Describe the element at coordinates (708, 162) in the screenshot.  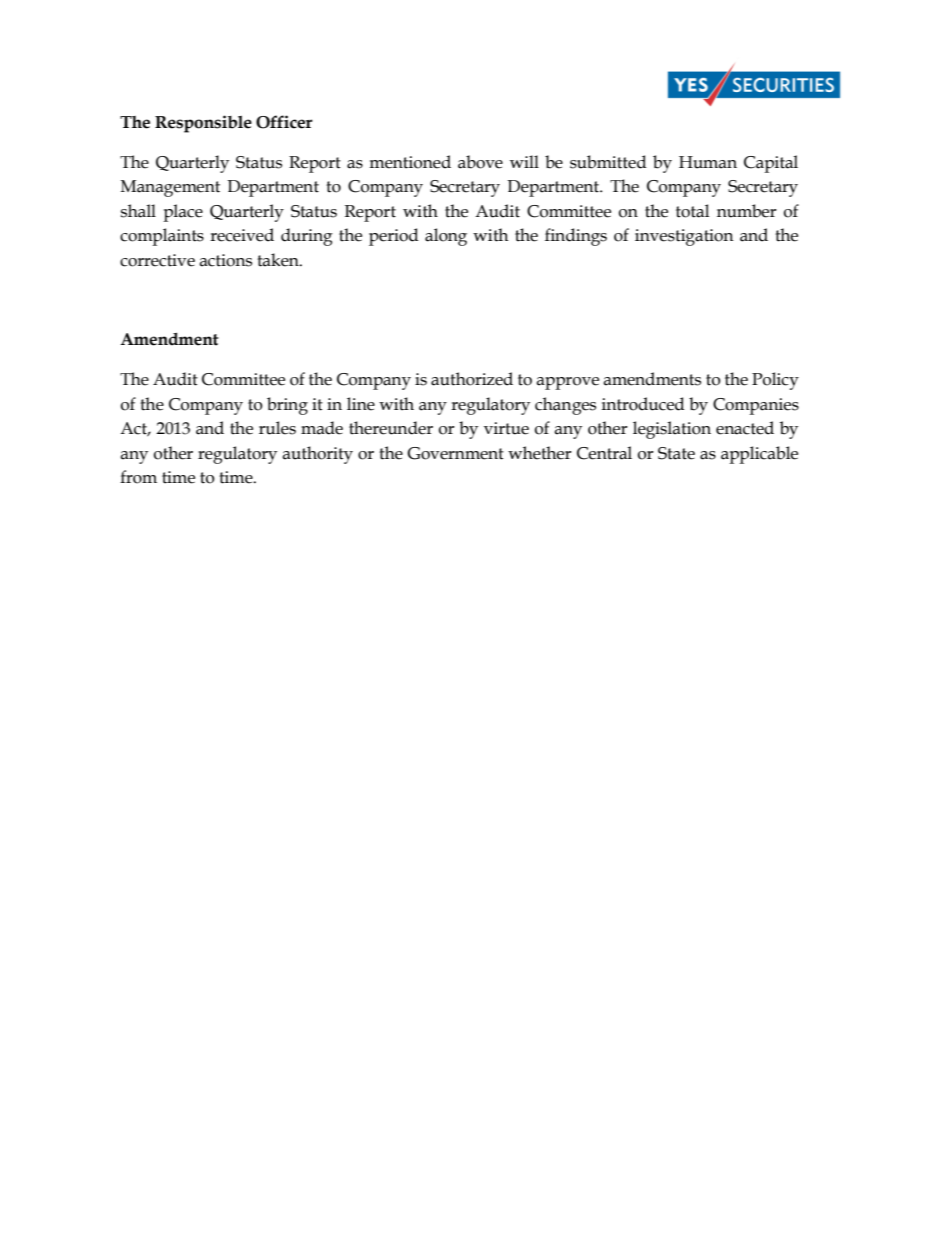
I see `Human` at that location.
